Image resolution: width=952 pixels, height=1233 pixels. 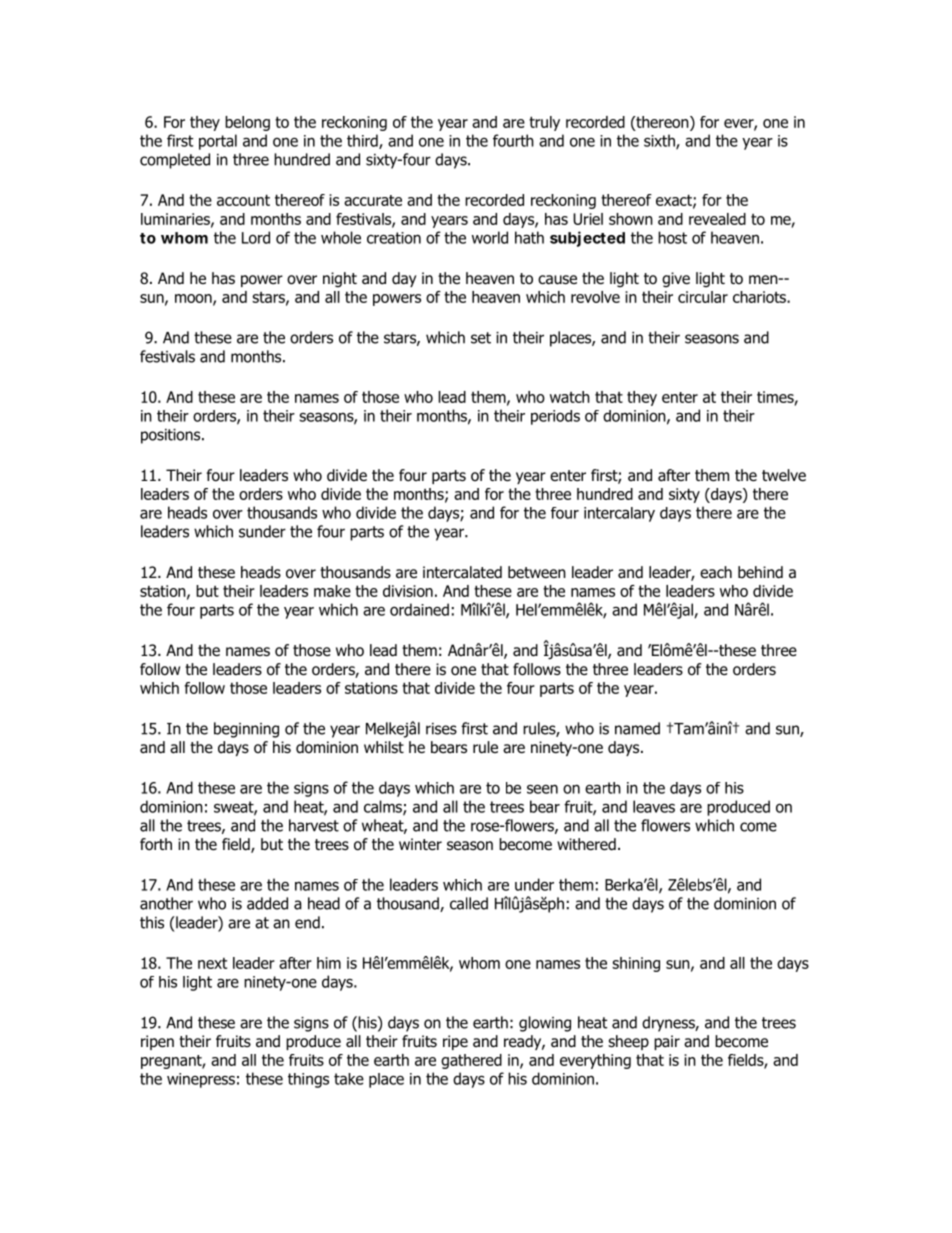 I want to click on glowing, so click(x=545, y=1024).
